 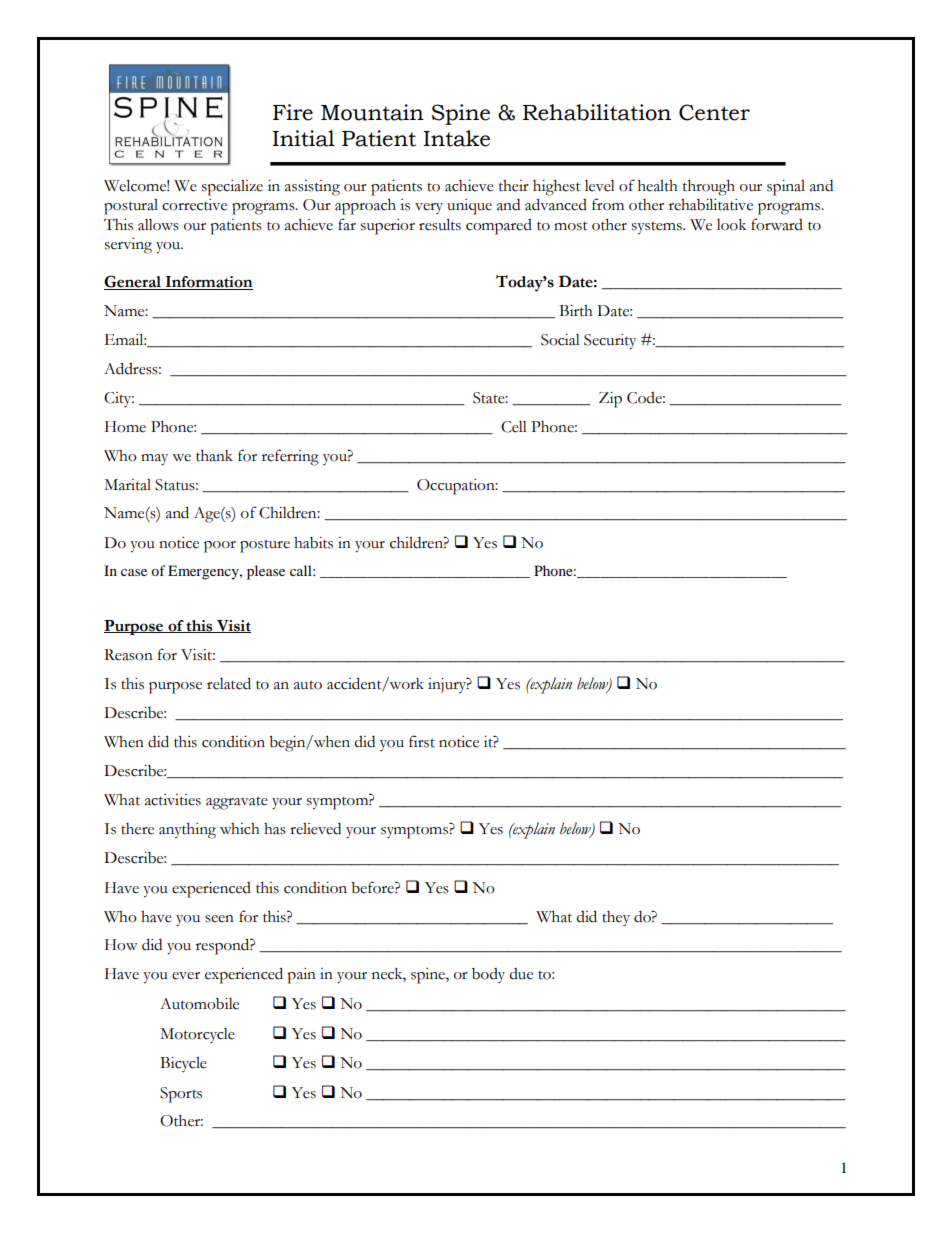 What do you see at coordinates (714, 112) in the screenshot?
I see `Center` at bounding box center [714, 112].
